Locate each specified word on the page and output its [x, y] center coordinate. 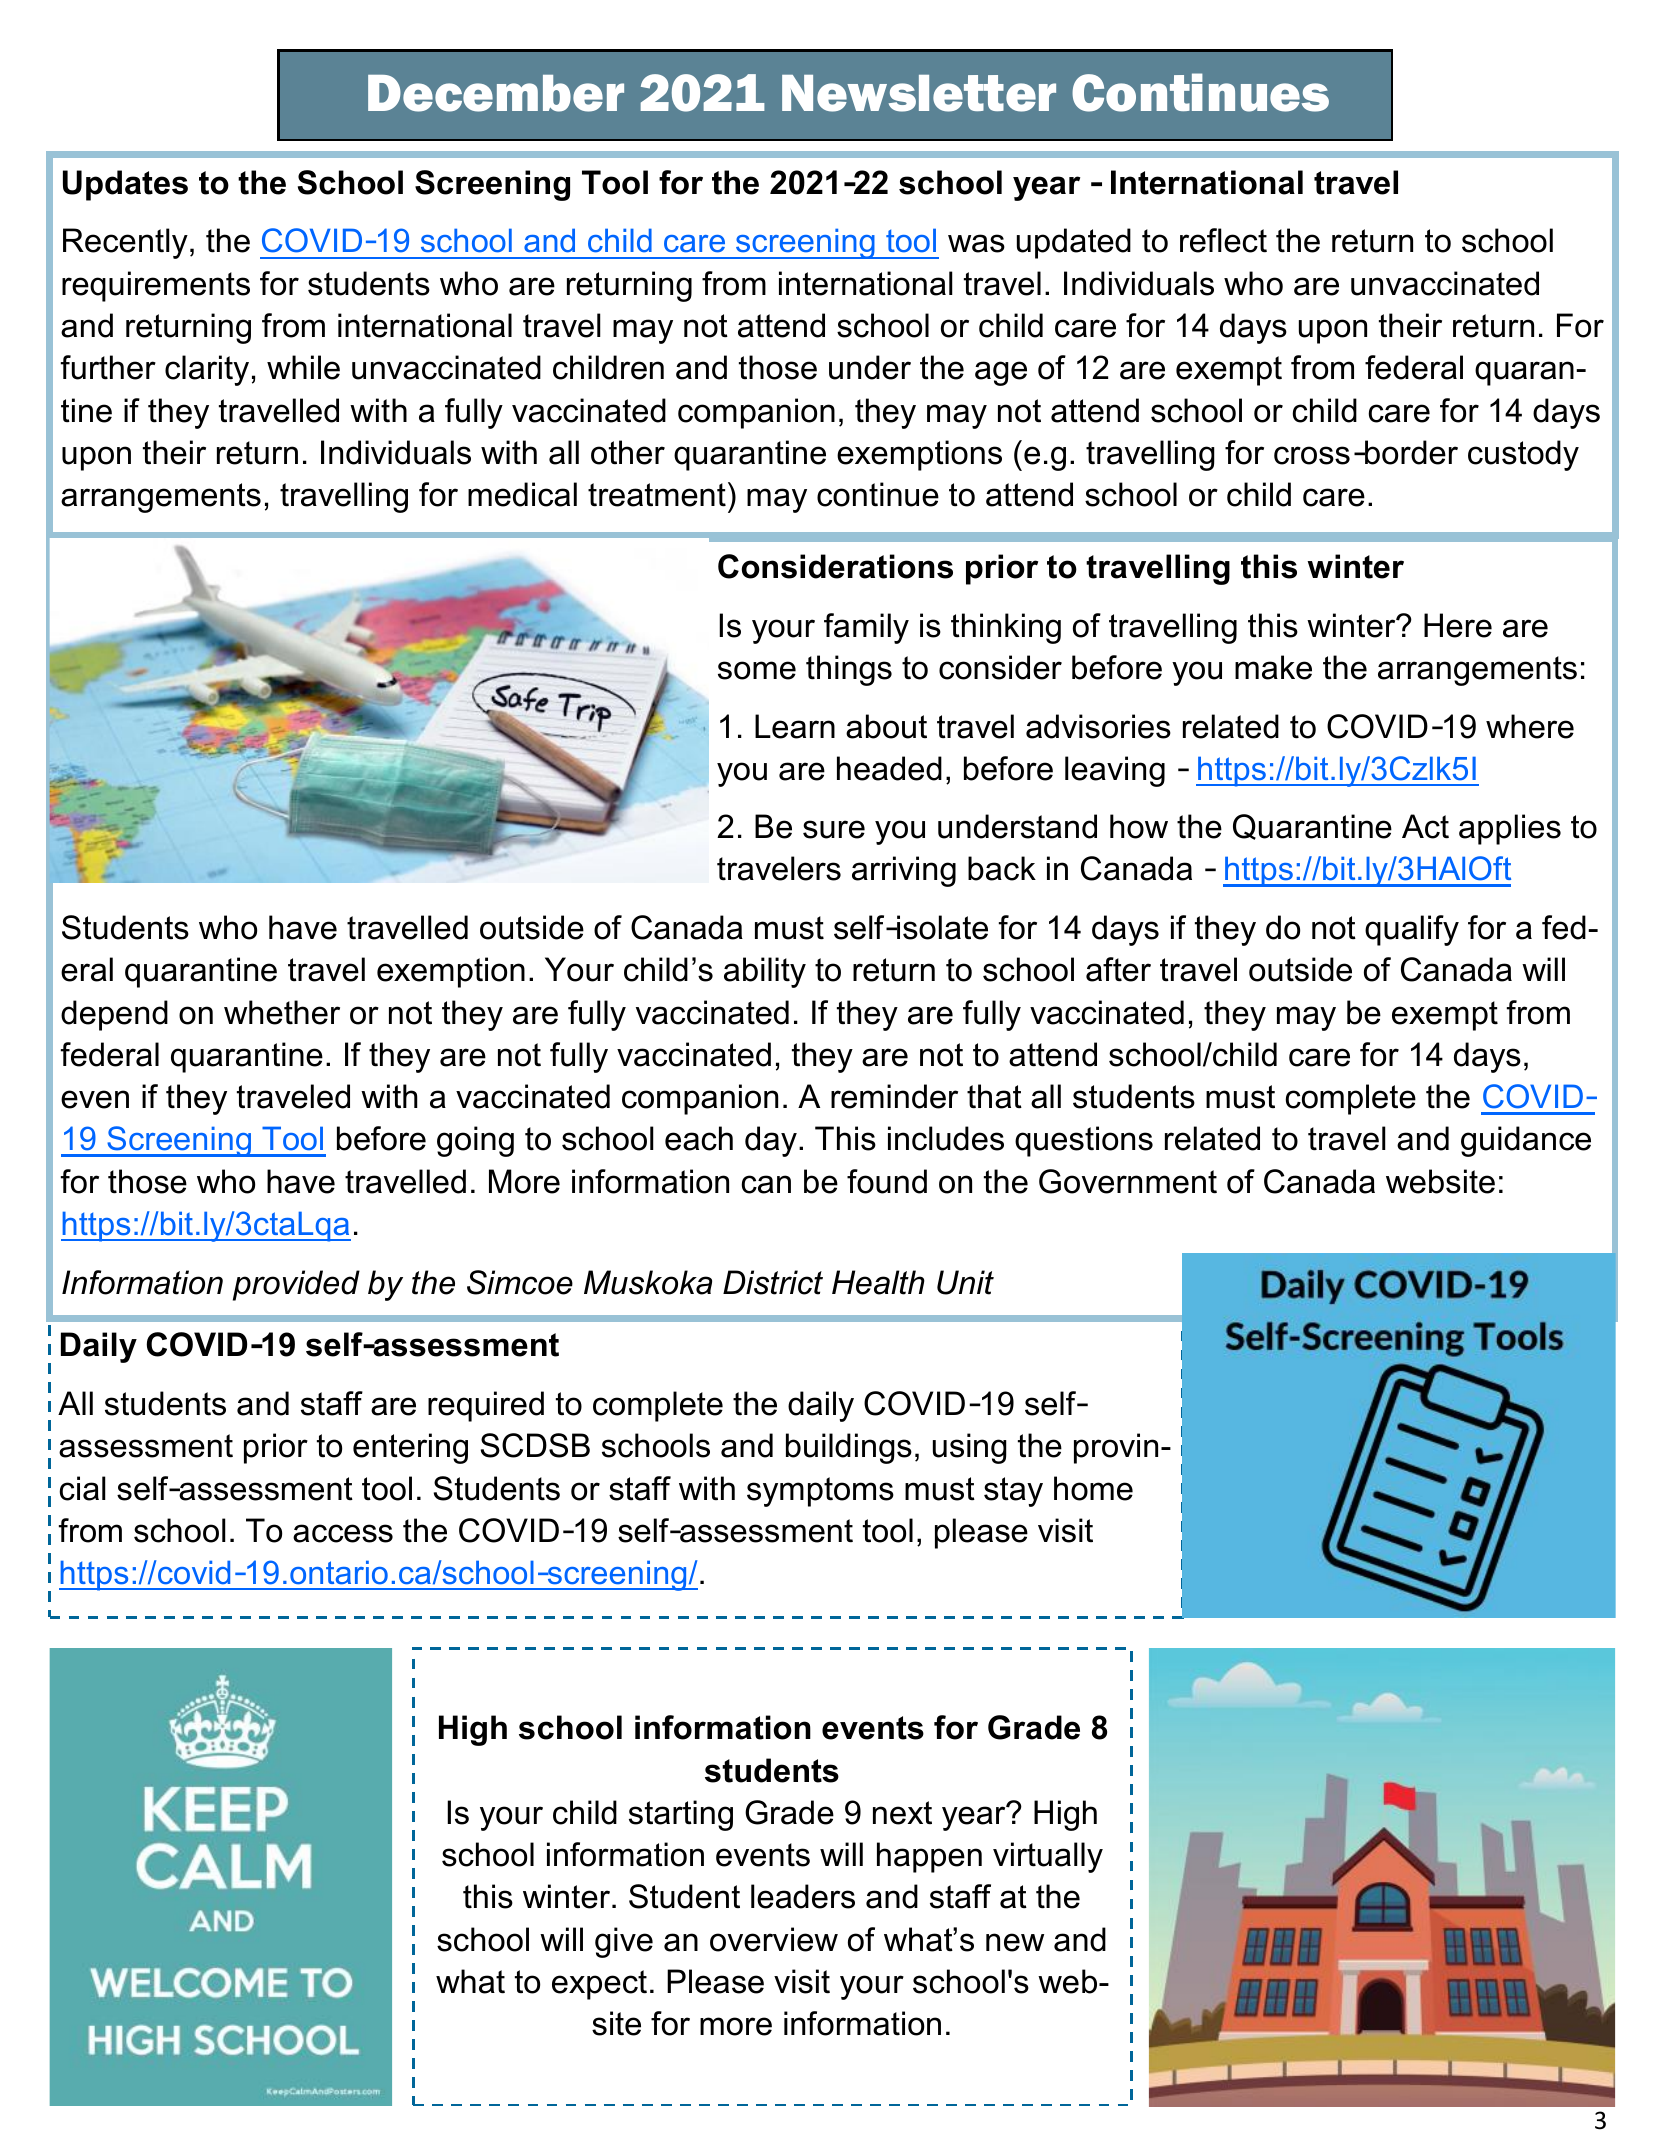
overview [774, 1939]
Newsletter [919, 93]
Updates [125, 185]
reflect [1223, 240]
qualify [1412, 930]
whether [282, 1012]
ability [765, 972]
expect [599, 1985]
